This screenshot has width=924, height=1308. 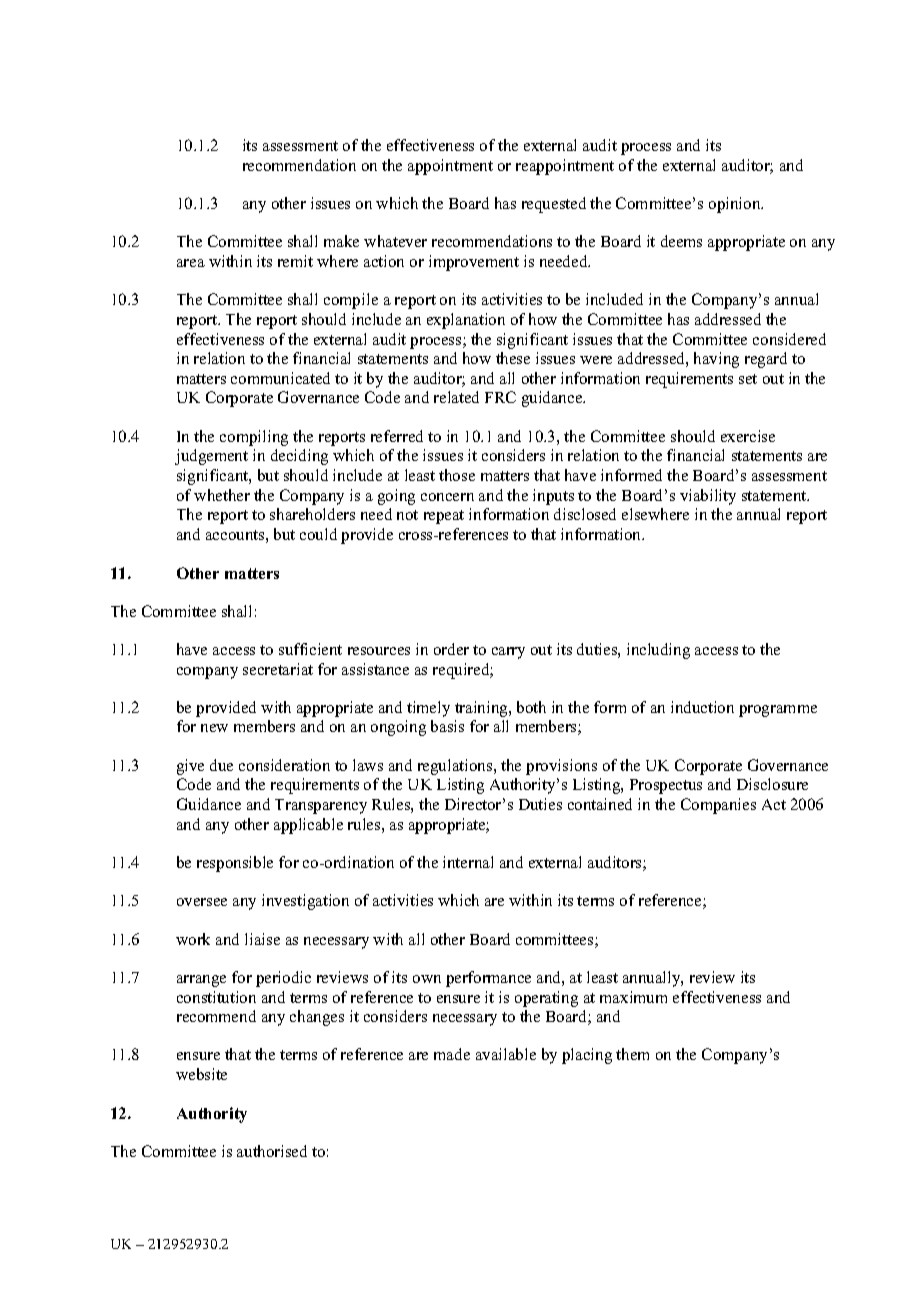 I want to click on remit, so click(x=295, y=261).
